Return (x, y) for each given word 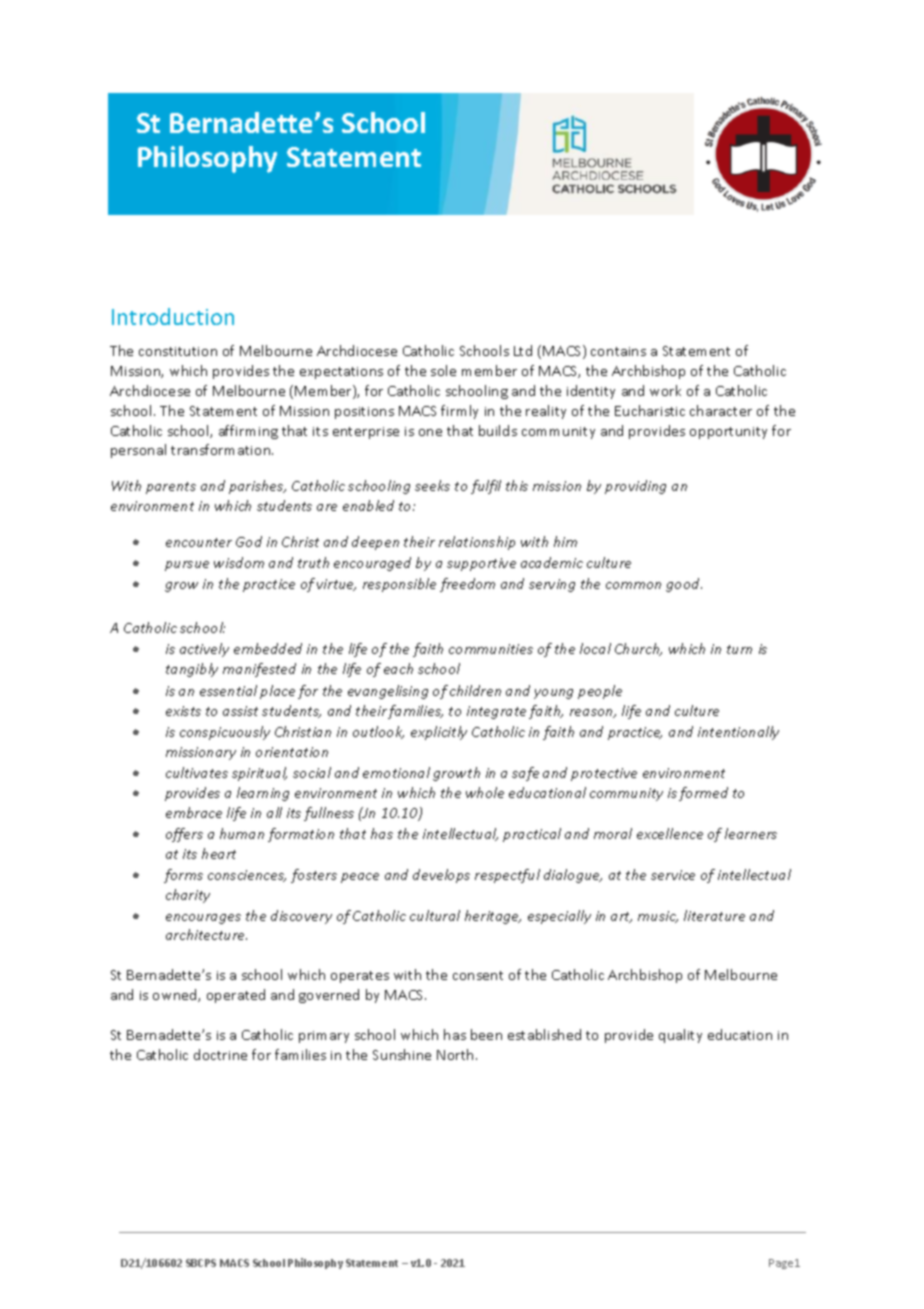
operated (236, 996)
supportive (481, 564)
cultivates (197, 772)
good (684, 585)
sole (443, 370)
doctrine (220, 1054)
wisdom (239, 562)
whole (485, 792)
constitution (178, 351)
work (665, 390)
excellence (670, 833)
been (486, 1034)
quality (680, 1036)
